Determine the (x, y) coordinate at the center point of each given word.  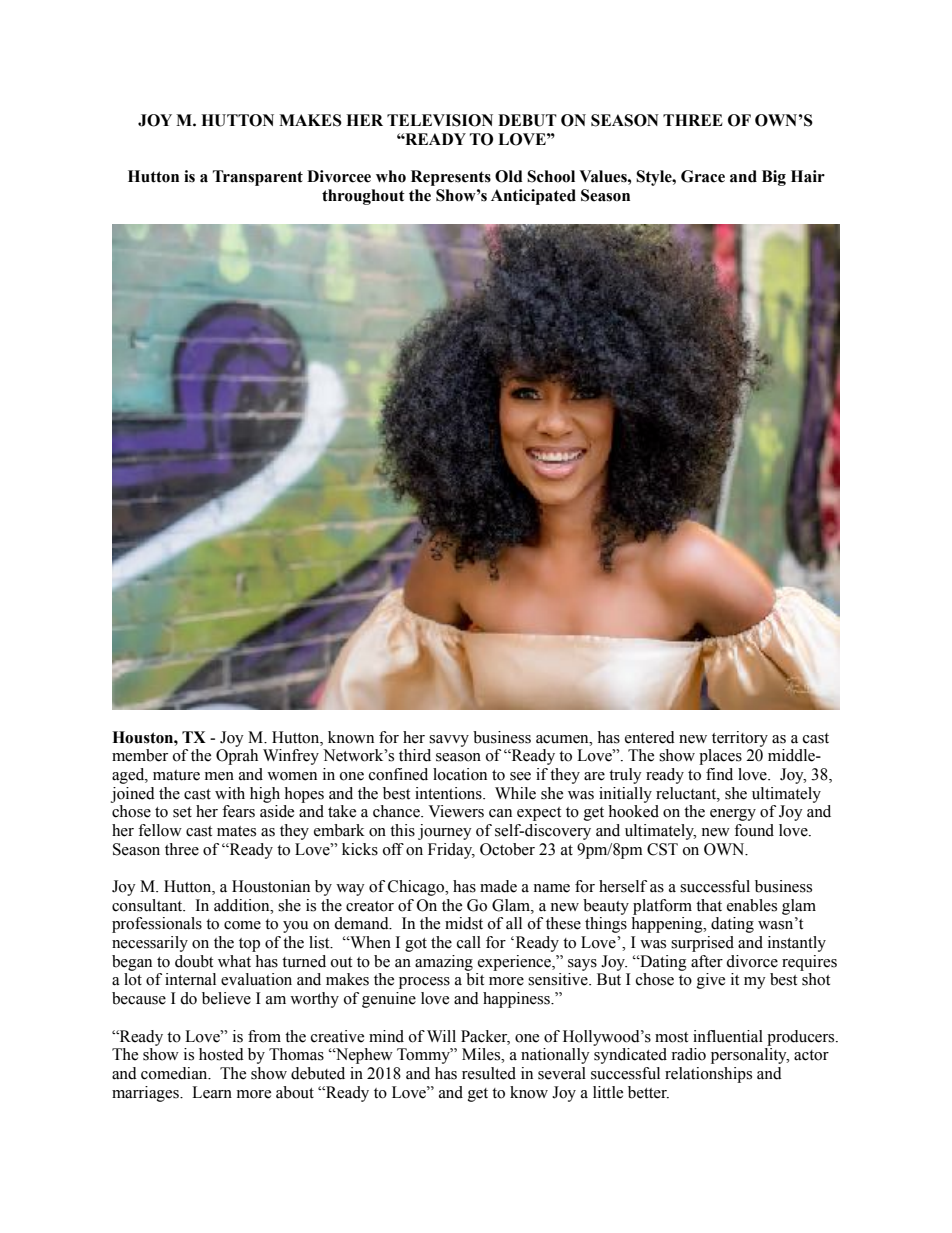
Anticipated (533, 197)
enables (752, 905)
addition (243, 905)
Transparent (258, 178)
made (498, 886)
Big (774, 178)
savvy (449, 741)
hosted (221, 1054)
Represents (451, 178)
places (720, 757)
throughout (363, 197)
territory (740, 739)
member (140, 755)
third (415, 755)
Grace (703, 176)
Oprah (237, 757)
